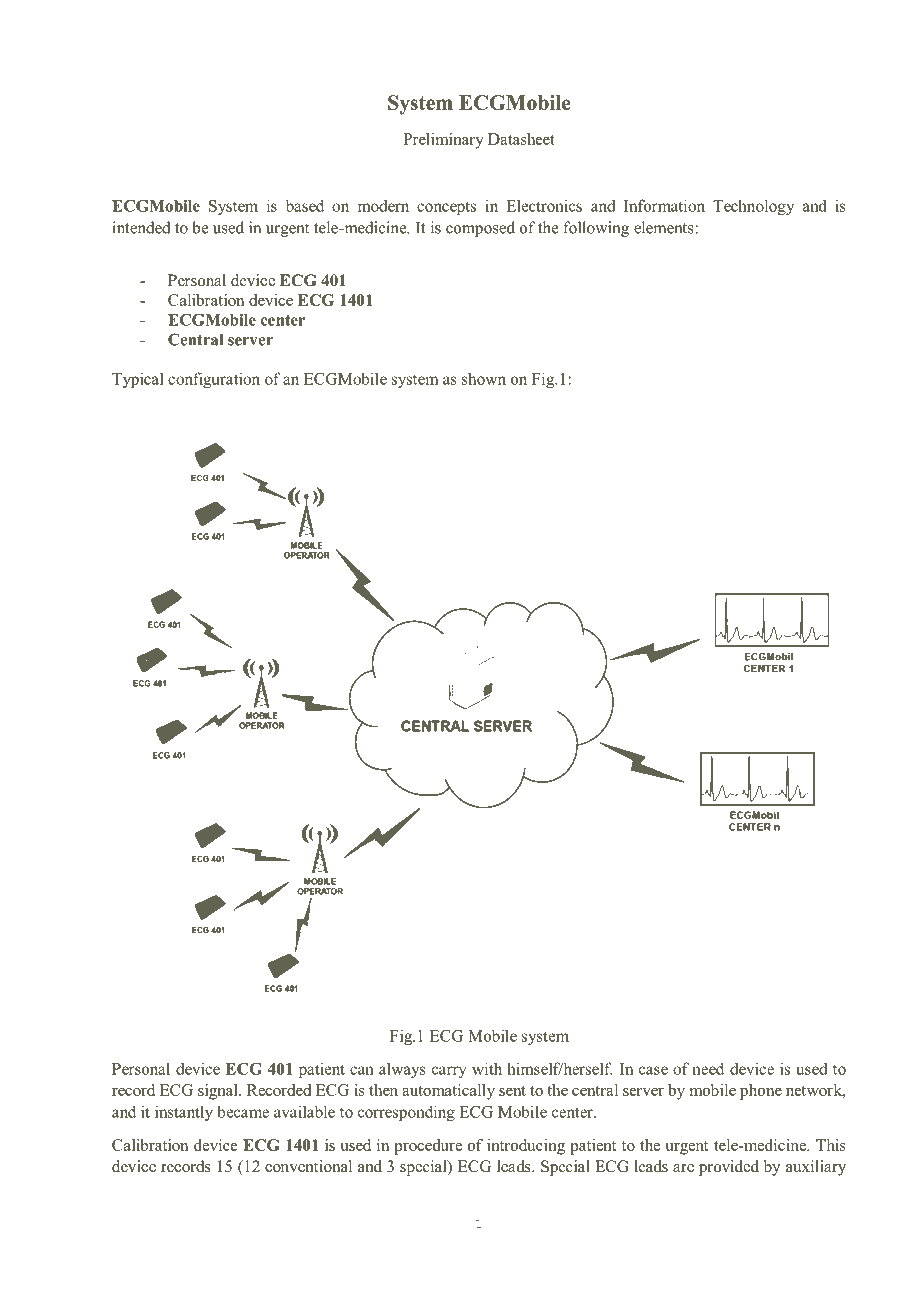 The height and width of the screenshot is (1308, 924). What do you see at coordinates (243, 1111) in the screenshot?
I see `became` at bounding box center [243, 1111].
